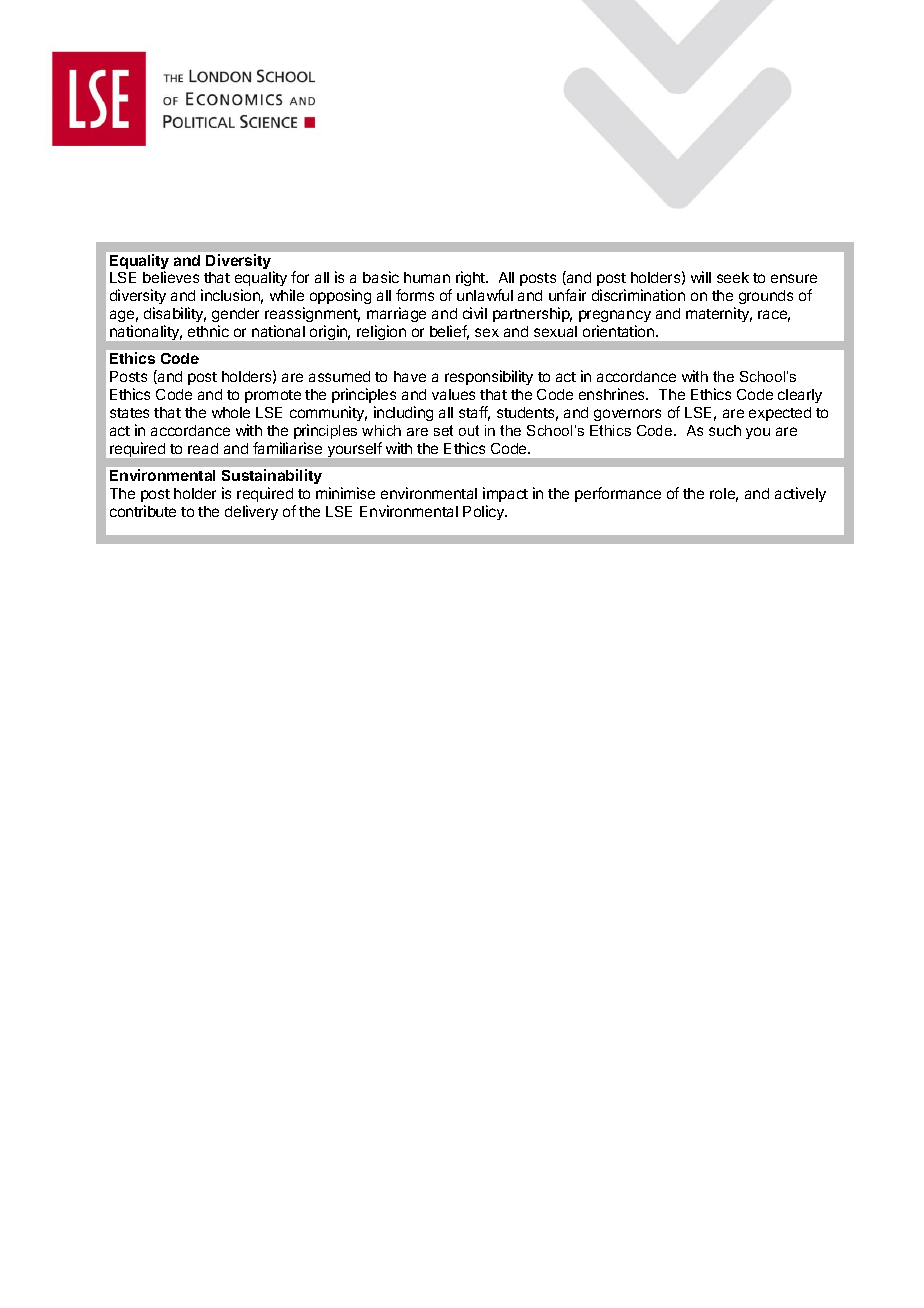  What do you see at coordinates (471, 278) in the screenshot?
I see `right` at bounding box center [471, 278].
